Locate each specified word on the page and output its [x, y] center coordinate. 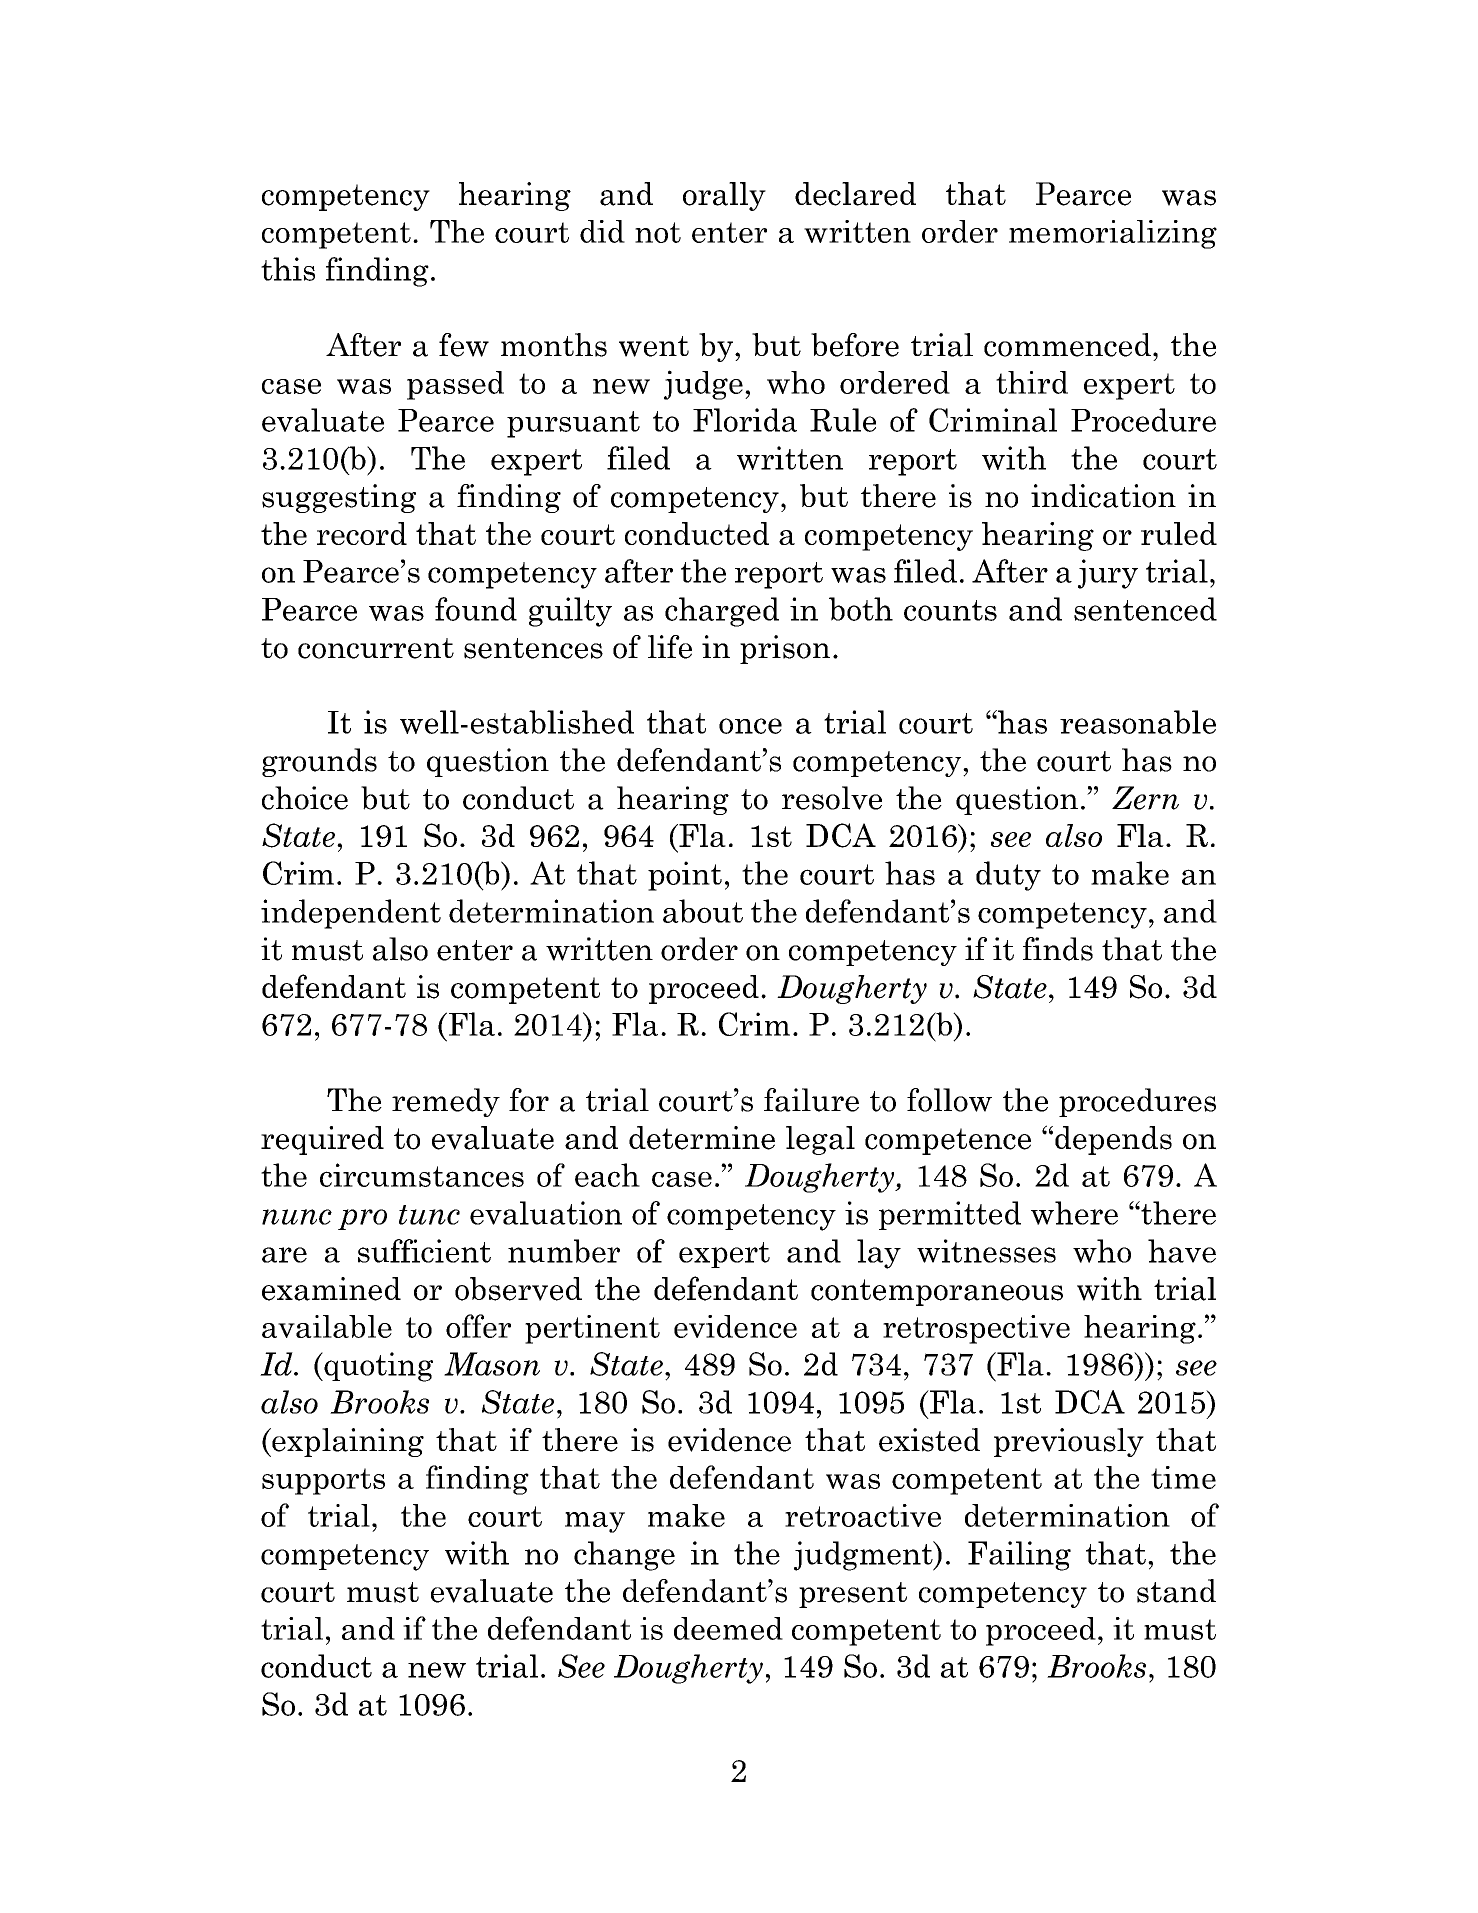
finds [1058, 949]
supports [323, 1481]
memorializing [1113, 234]
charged [722, 612]
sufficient [424, 1251]
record [362, 533]
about [703, 911]
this [288, 269]
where [1074, 1213]
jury [1108, 574]
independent [351, 914]
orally [724, 196]
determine [702, 1138]
